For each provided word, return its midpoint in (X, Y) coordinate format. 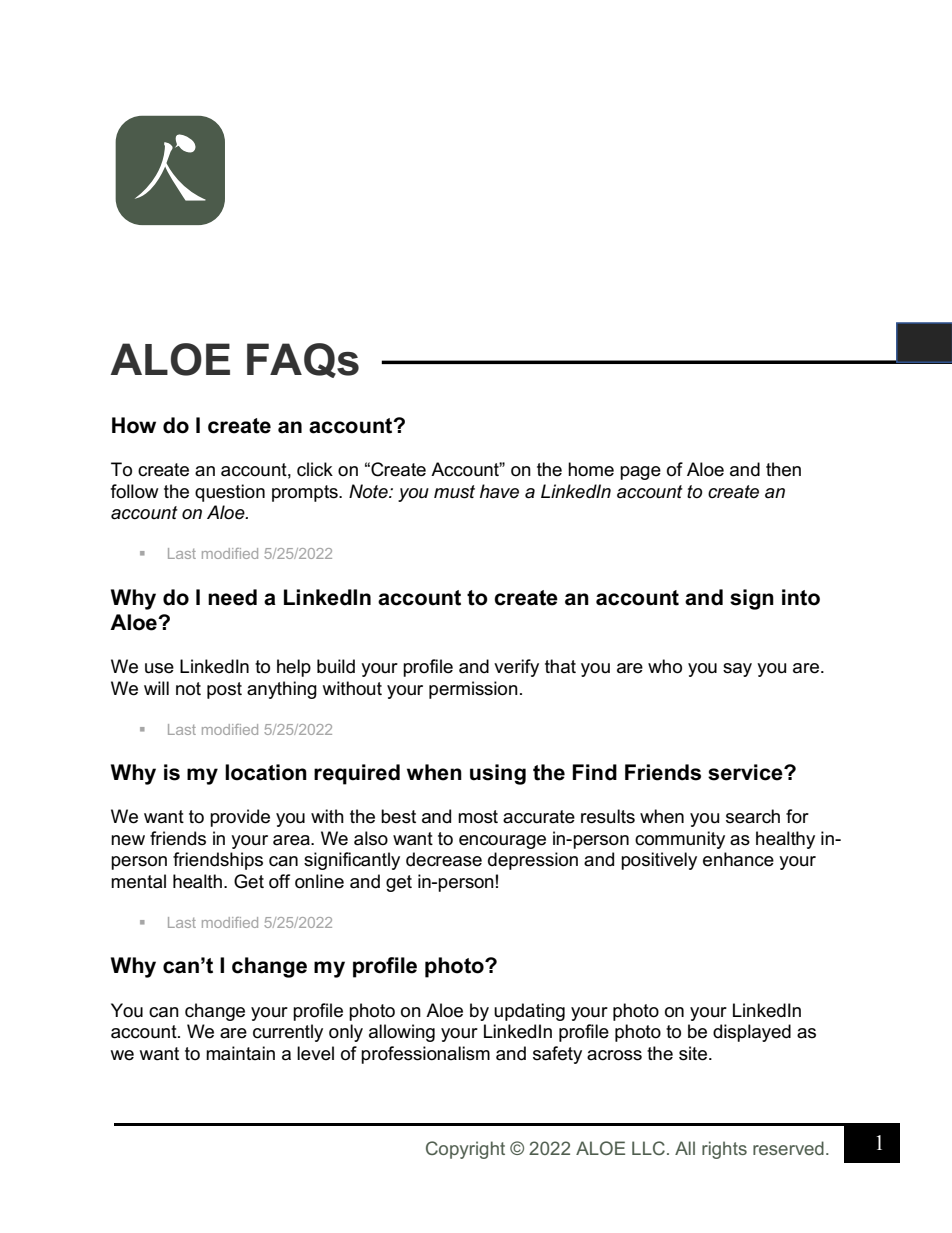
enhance (738, 859)
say (737, 670)
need (232, 597)
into (801, 597)
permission (473, 690)
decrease (444, 859)
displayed (752, 1033)
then (783, 469)
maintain (240, 1053)
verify (516, 668)
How (134, 425)
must (454, 492)
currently (288, 1033)
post (224, 690)
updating (529, 1012)
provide (240, 818)
